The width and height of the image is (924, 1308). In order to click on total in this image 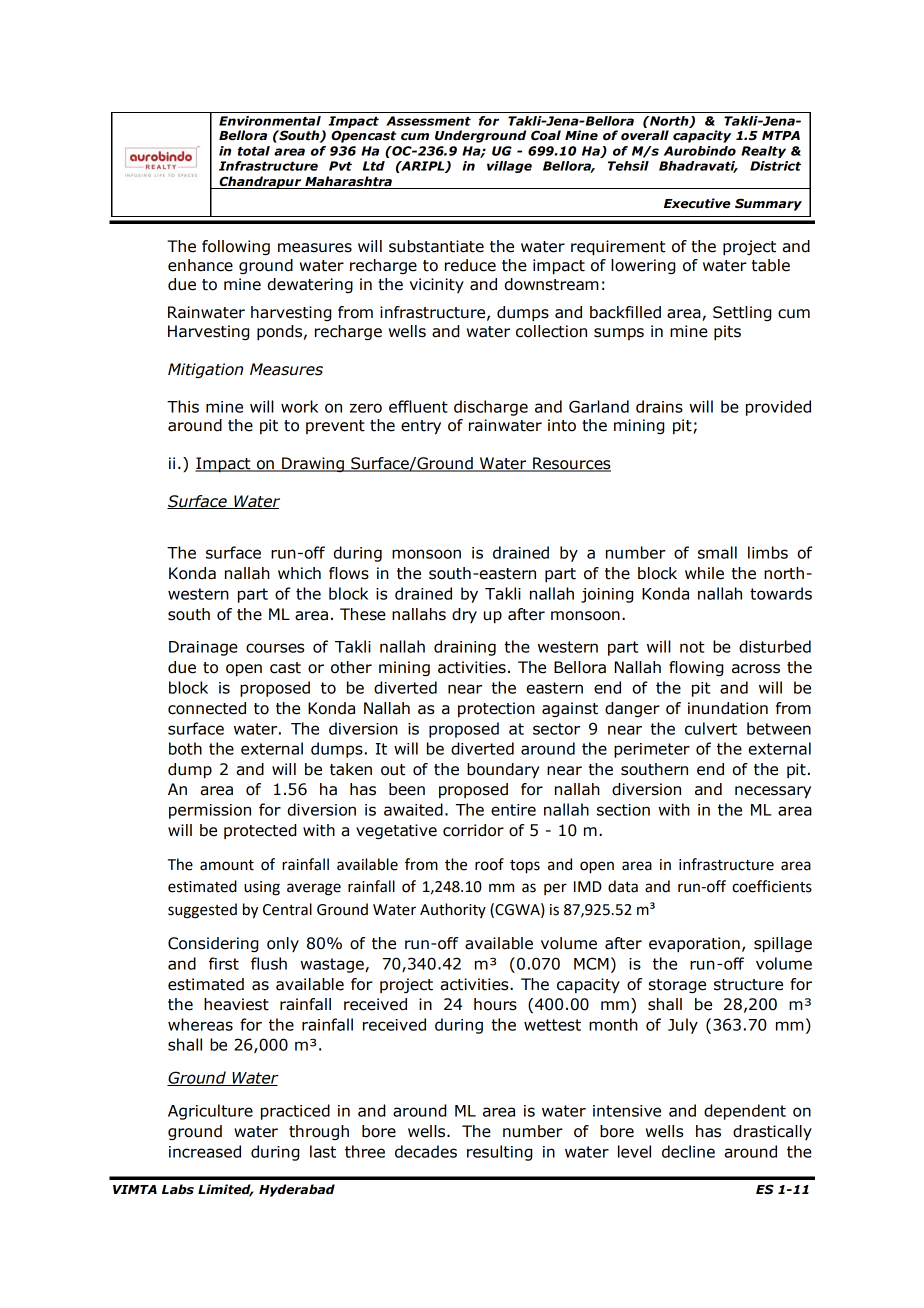, I will do `click(254, 151)`.
